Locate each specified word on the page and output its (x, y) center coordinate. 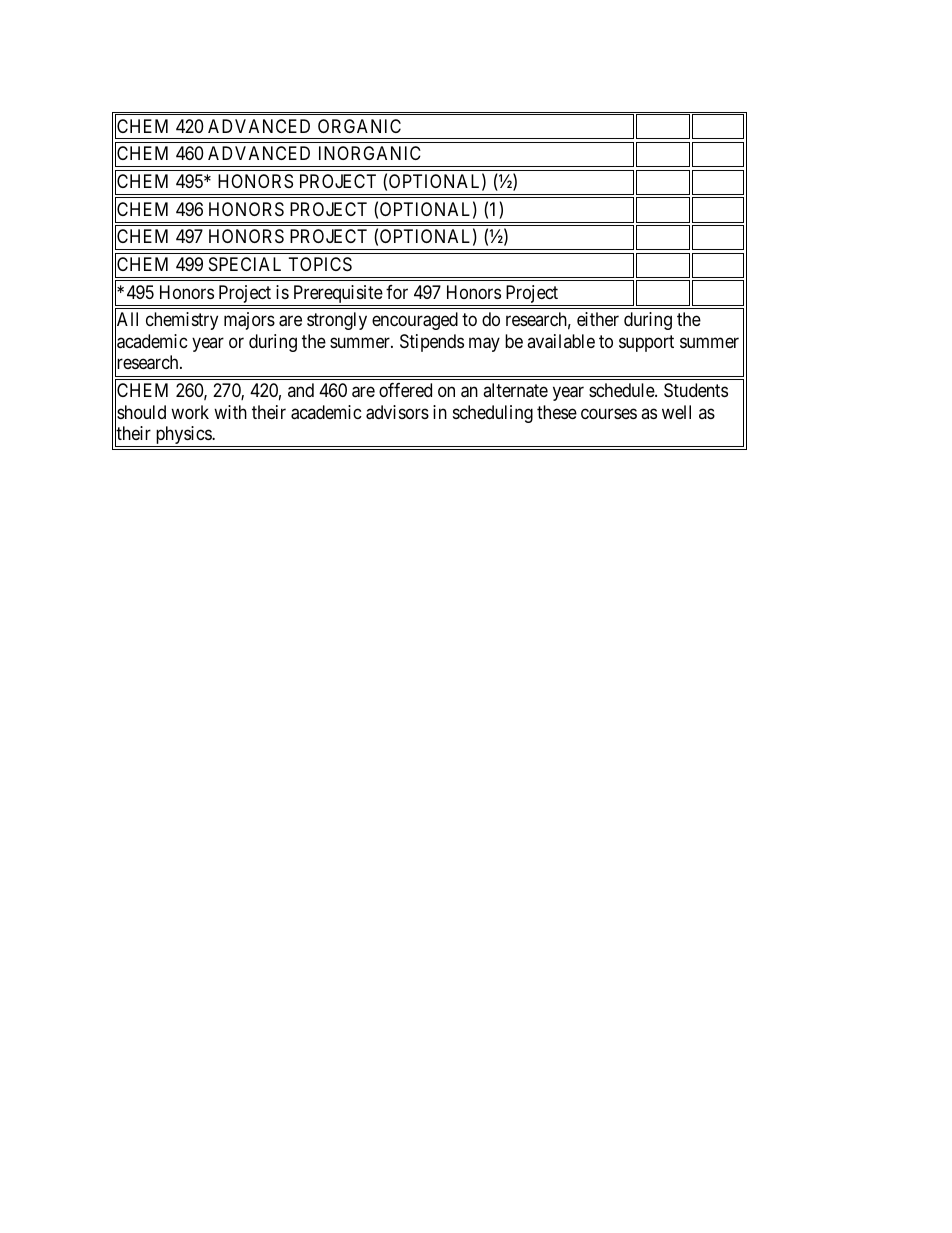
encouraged (415, 321)
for (397, 292)
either (598, 319)
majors (249, 321)
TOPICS (320, 264)
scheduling (493, 414)
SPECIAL (245, 264)
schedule (622, 390)
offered (405, 390)
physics (183, 436)
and (301, 390)
